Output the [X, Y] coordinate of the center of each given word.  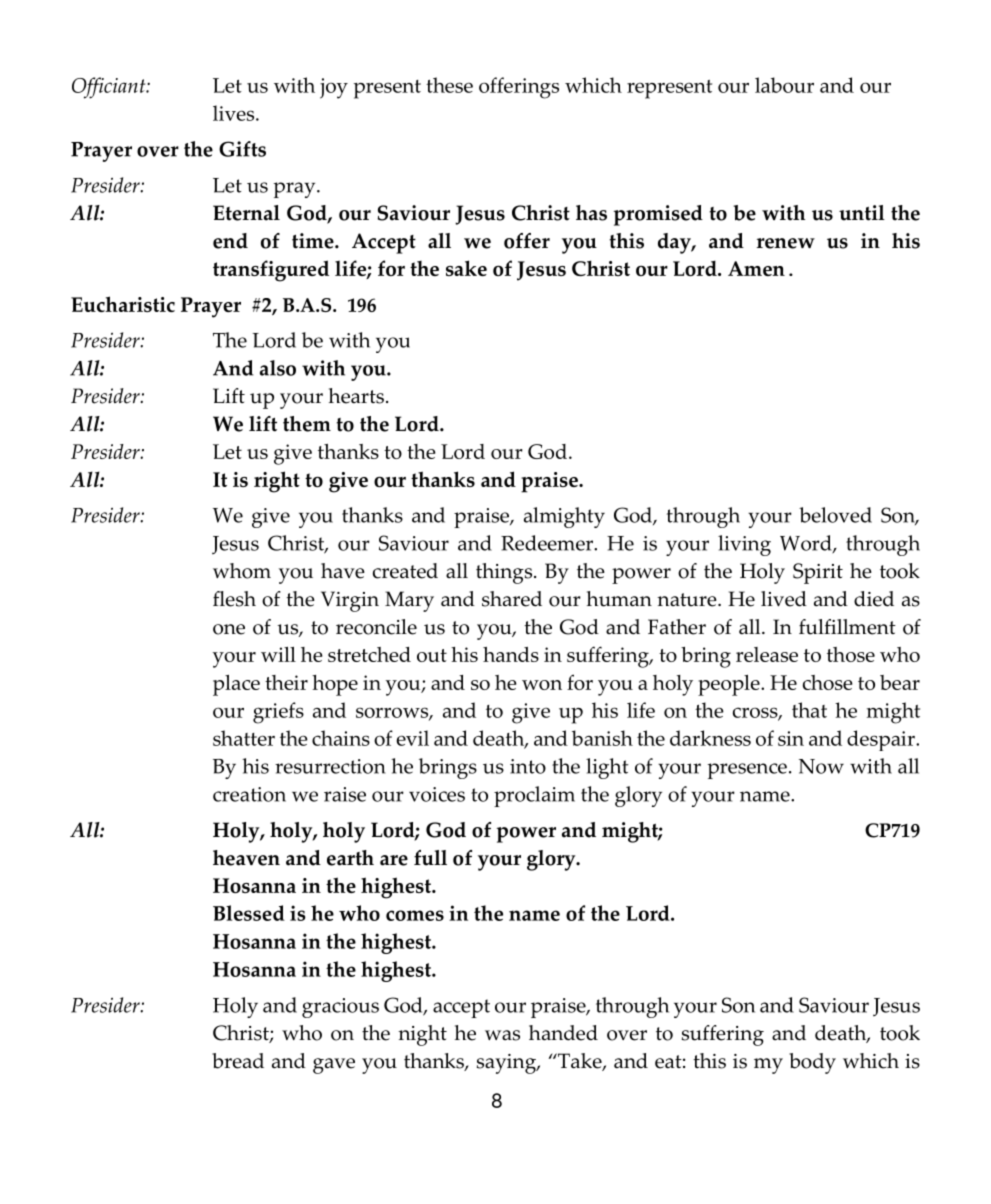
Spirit [818, 573]
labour [784, 85]
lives [235, 113]
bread [238, 1061]
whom [242, 571]
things [505, 573]
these [449, 85]
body [812, 1063]
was [502, 1035]
